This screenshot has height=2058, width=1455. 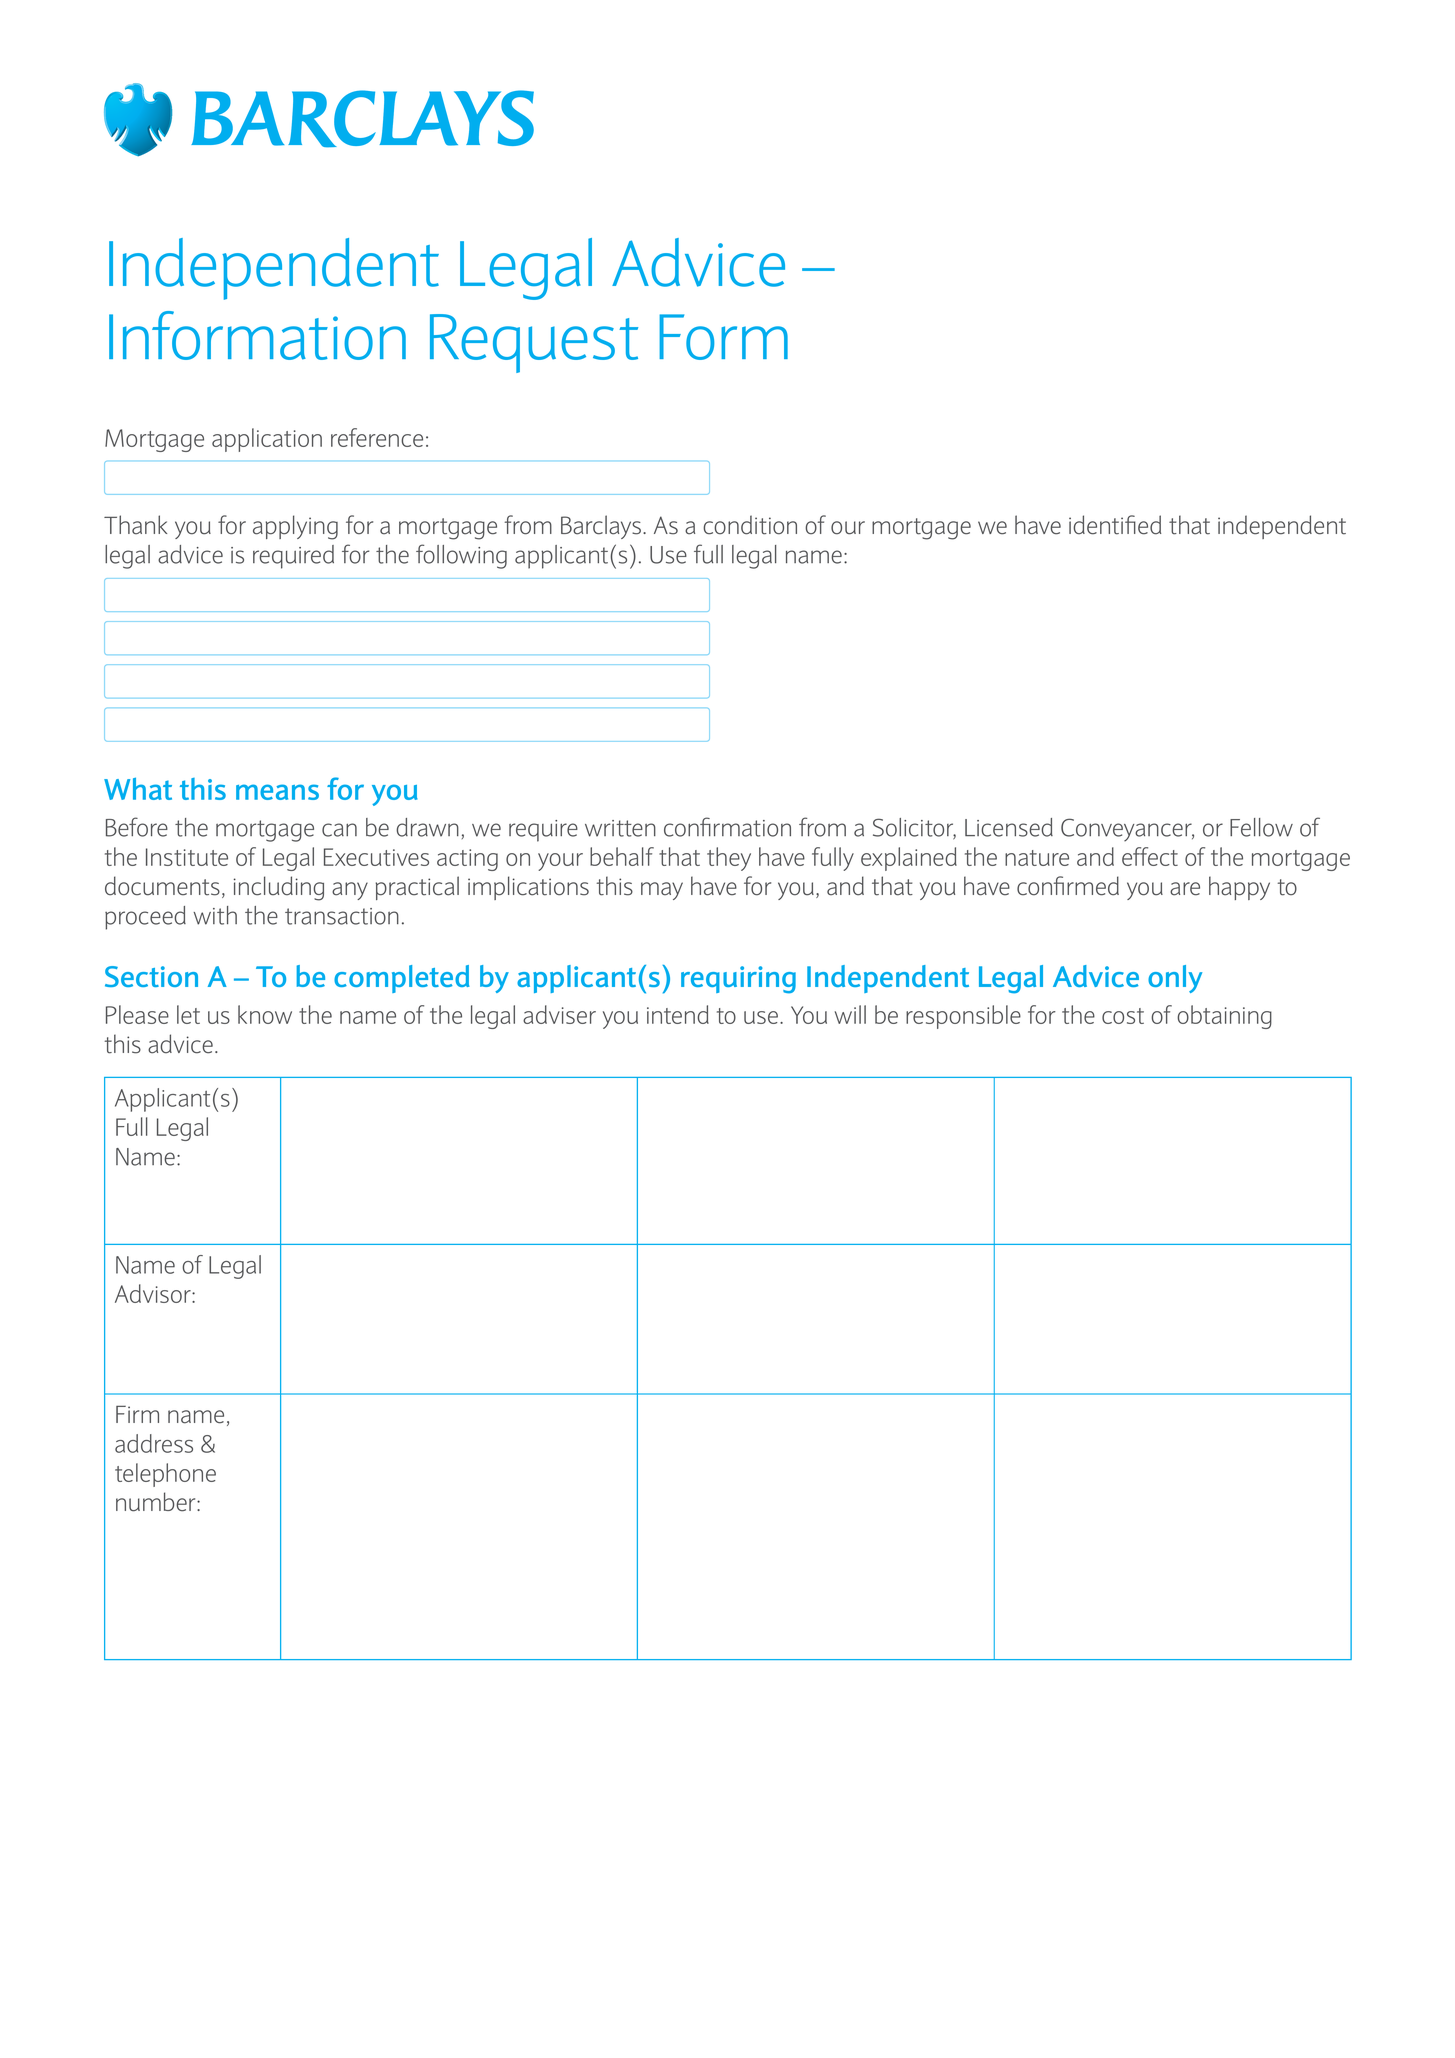 What do you see at coordinates (1115, 525) in the screenshot?
I see `identified` at bounding box center [1115, 525].
